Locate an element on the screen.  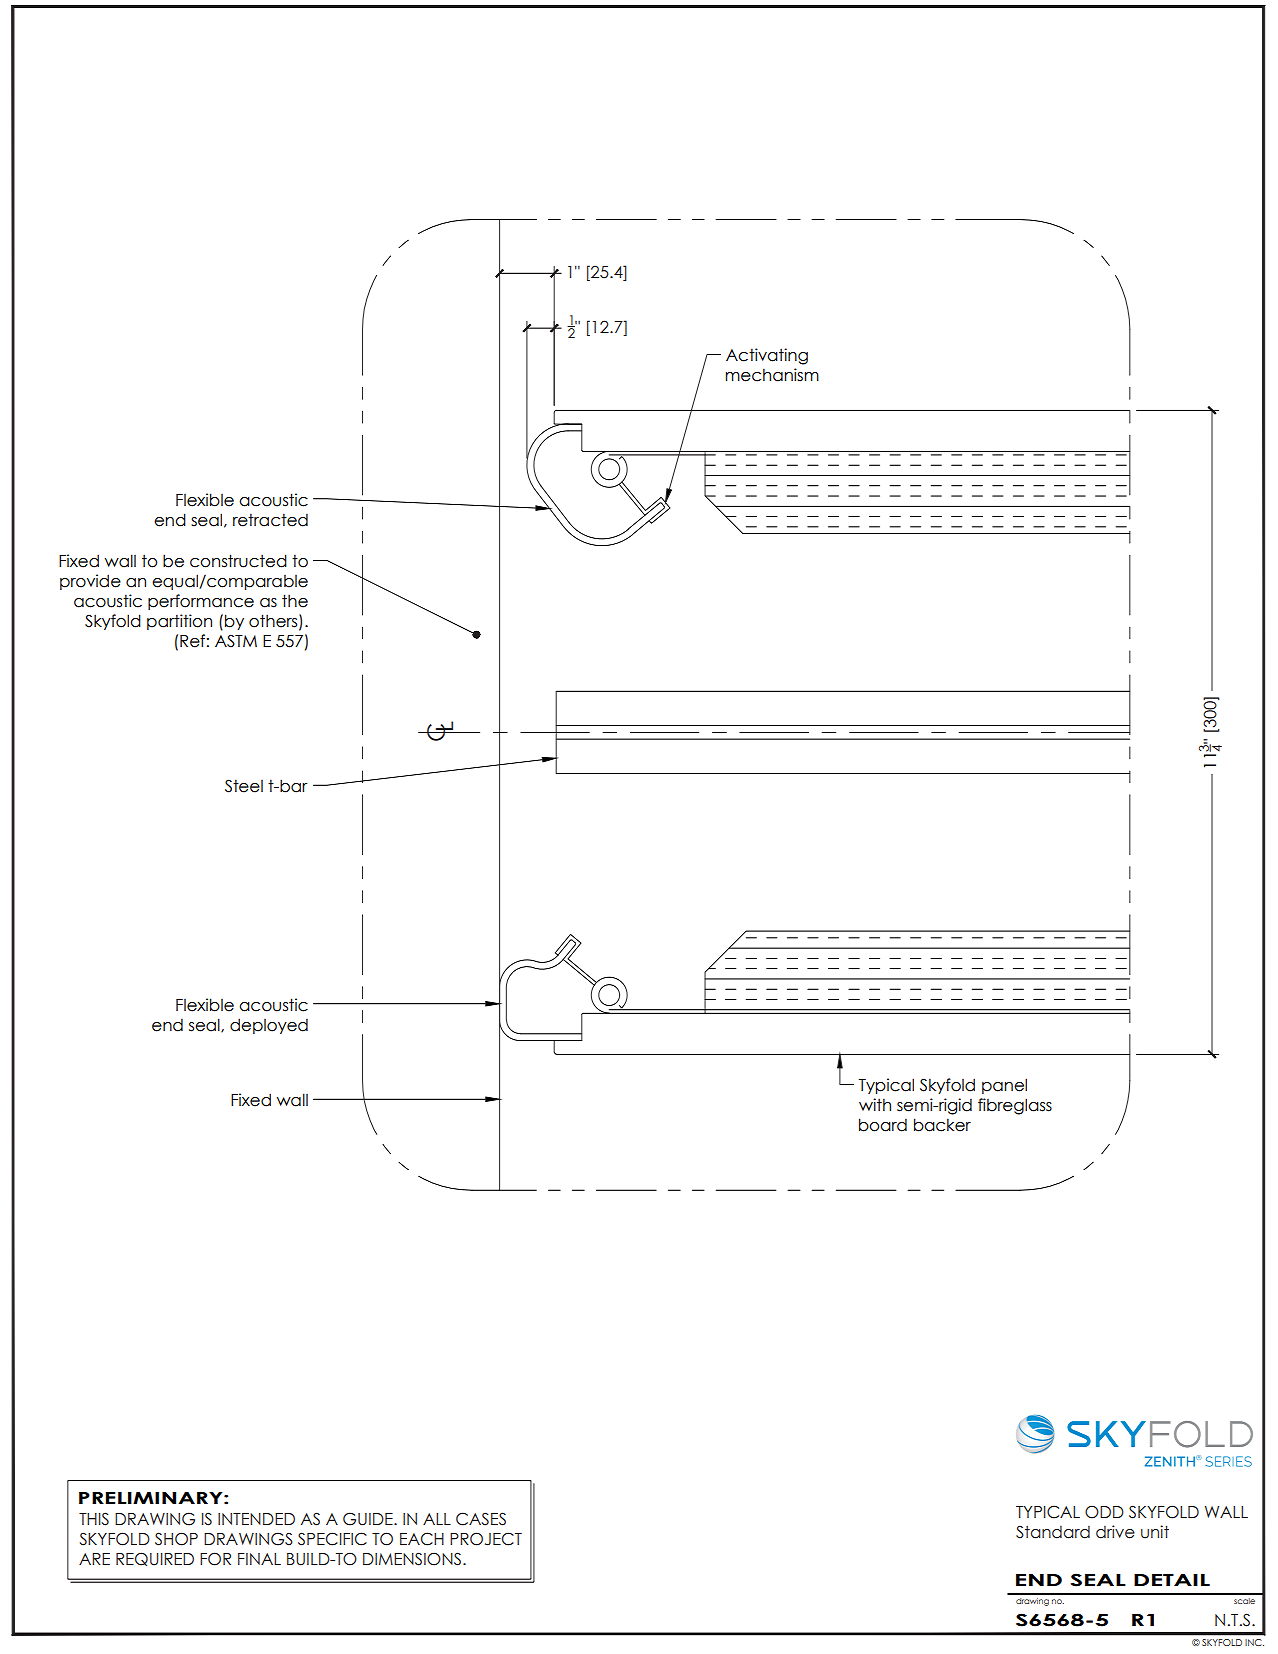
retracted is located at coordinates (270, 520).
